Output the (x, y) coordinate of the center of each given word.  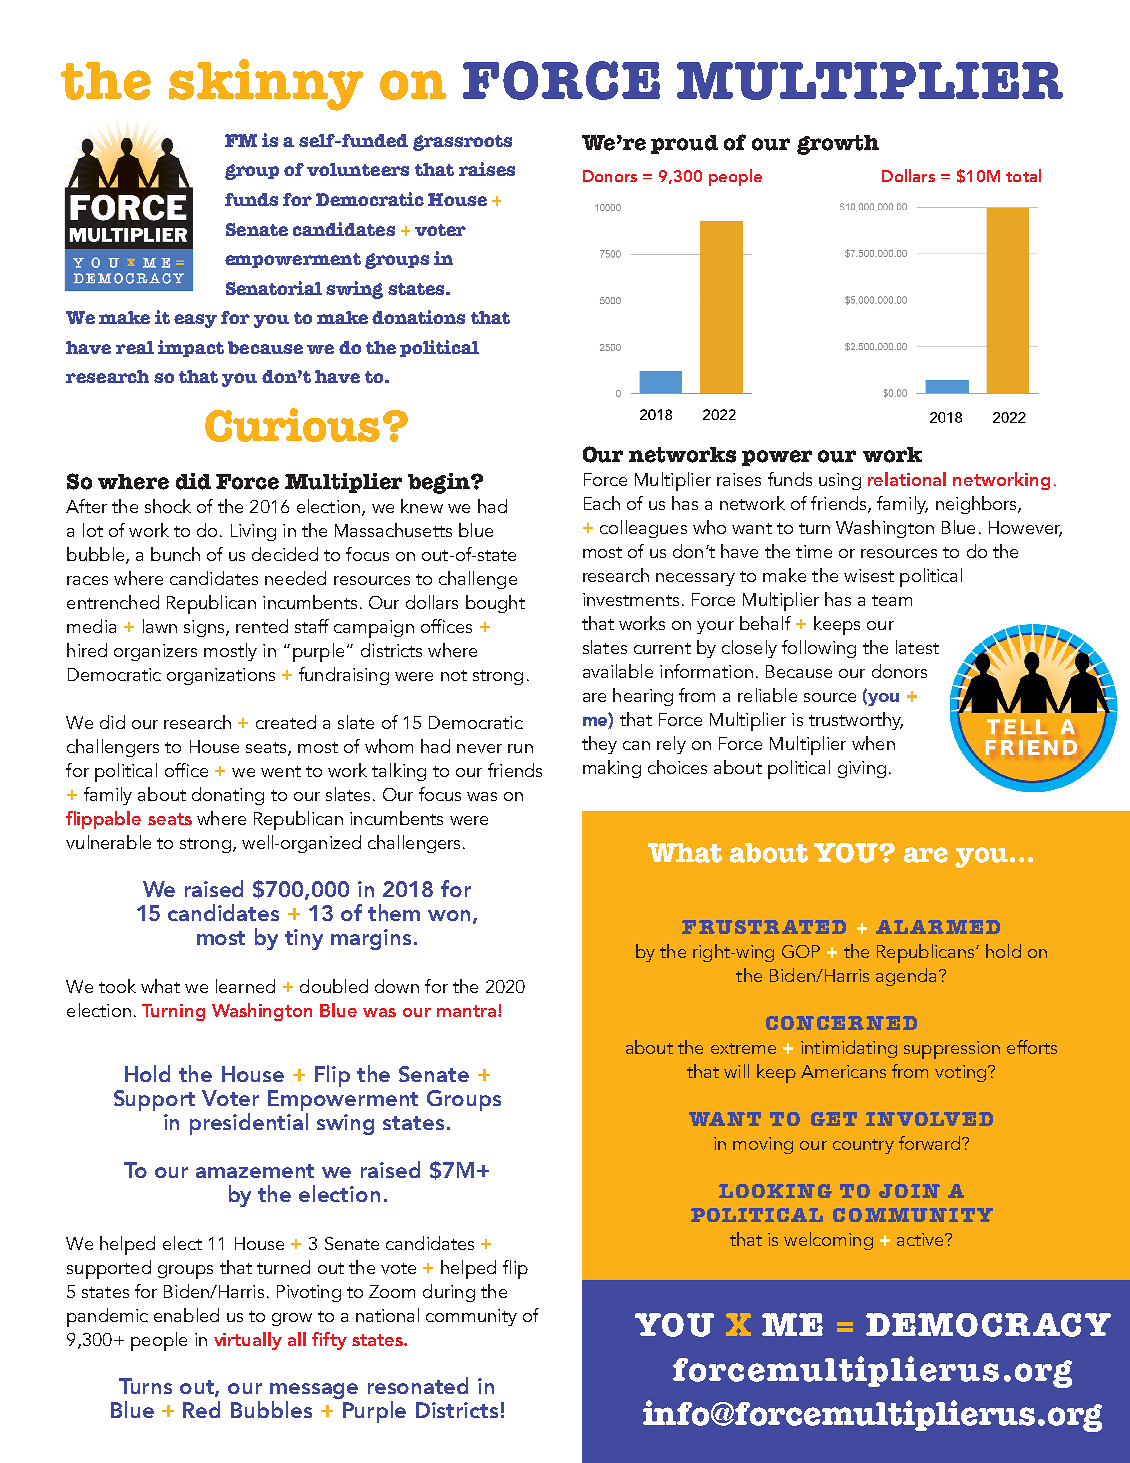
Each (602, 503)
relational (907, 479)
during (449, 1293)
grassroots (462, 143)
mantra (468, 1011)
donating (228, 796)
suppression (952, 1050)
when (873, 743)
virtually (248, 1341)
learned (245, 986)
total (1023, 175)
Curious (292, 425)
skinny (266, 85)
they (599, 745)
